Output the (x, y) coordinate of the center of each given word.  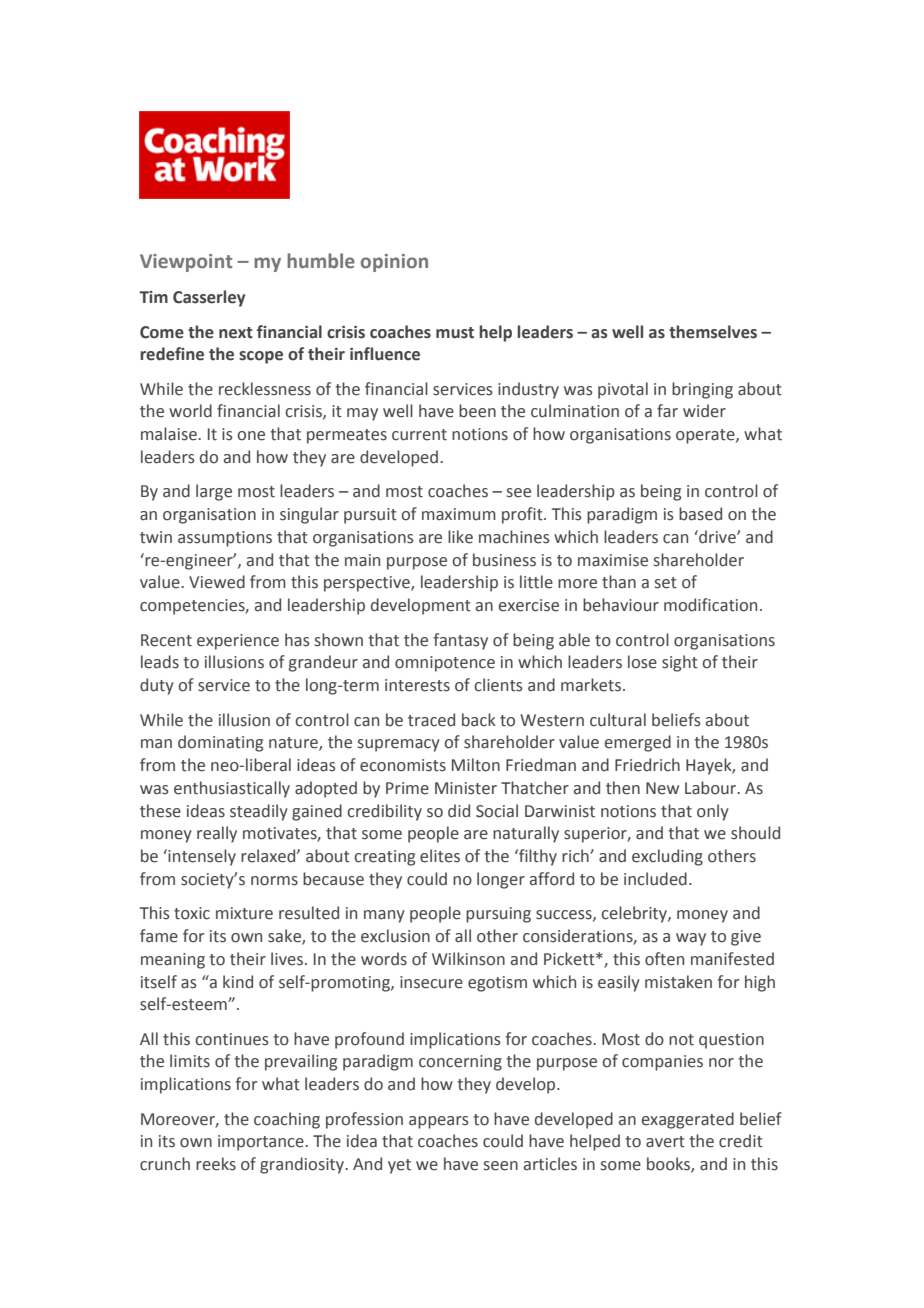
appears (439, 1122)
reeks (216, 1164)
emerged (638, 743)
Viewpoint (186, 263)
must (455, 333)
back (479, 720)
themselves (713, 332)
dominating (220, 743)
